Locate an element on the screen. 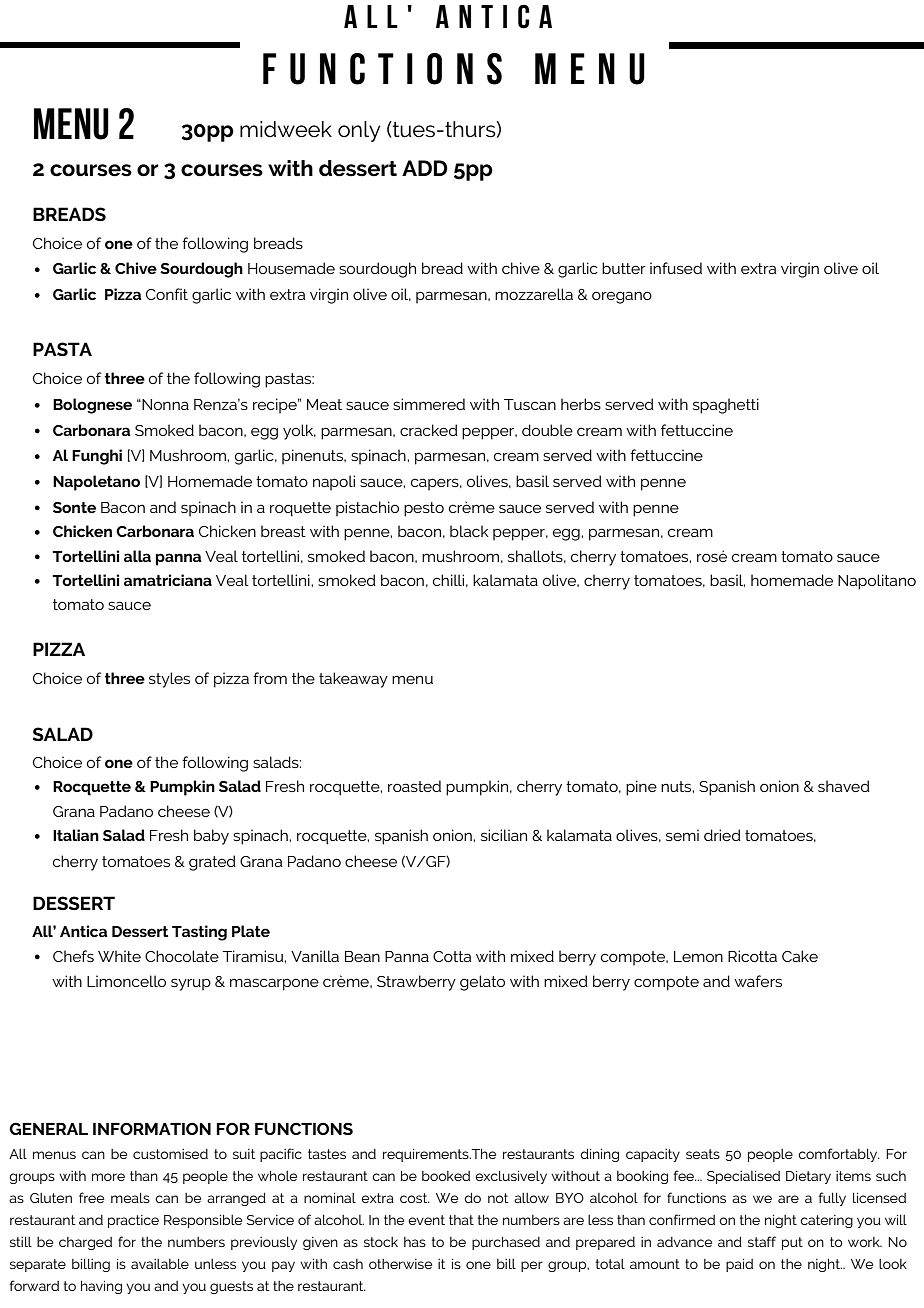 The height and width of the screenshot is (1308, 924). purchased is located at coordinates (506, 1243).
